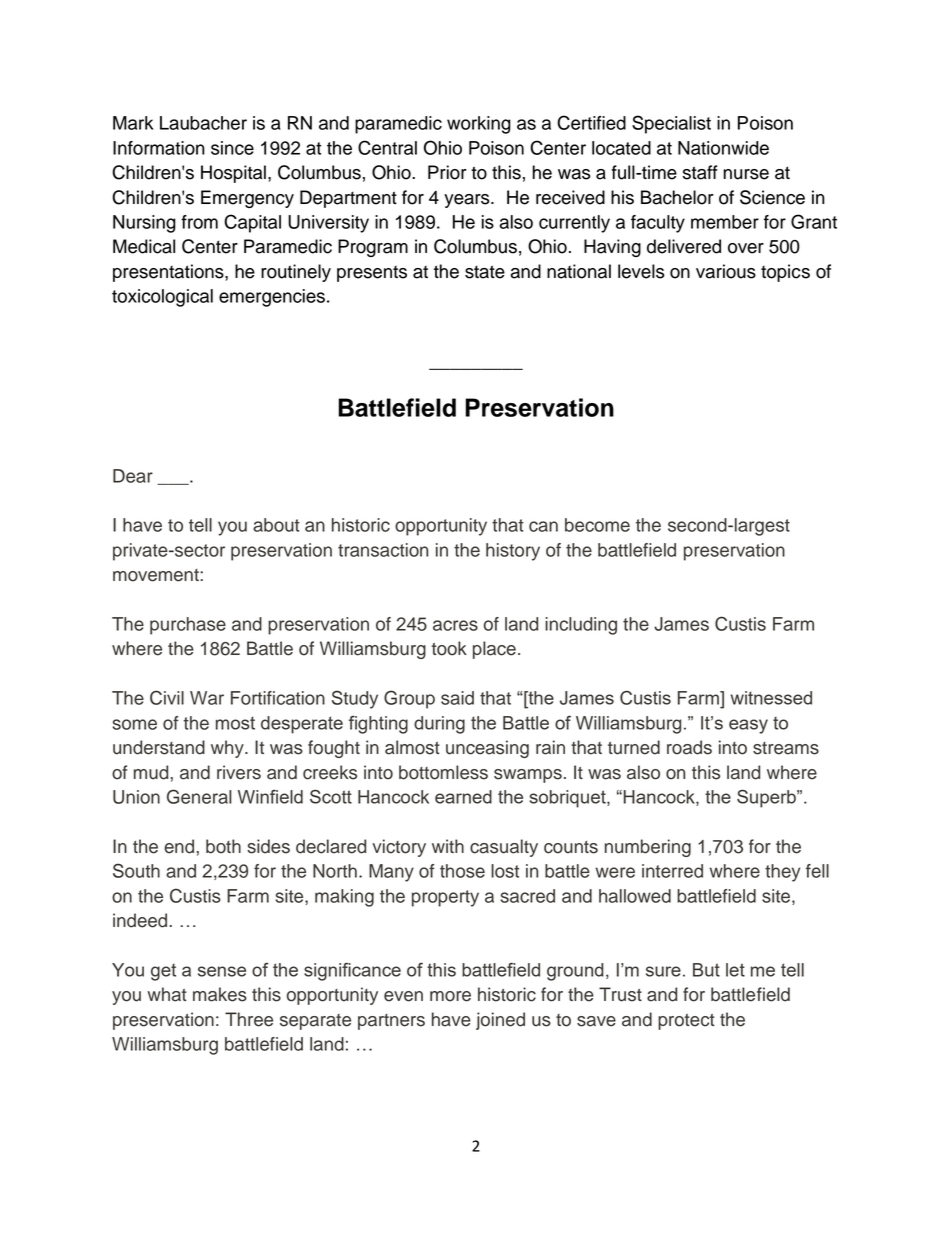 Image resolution: width=952 pixels, height=1233 pixels. What do you see at coordinates (157, 575) in the page?
I see `movement` at bounding box center [157, 575].
